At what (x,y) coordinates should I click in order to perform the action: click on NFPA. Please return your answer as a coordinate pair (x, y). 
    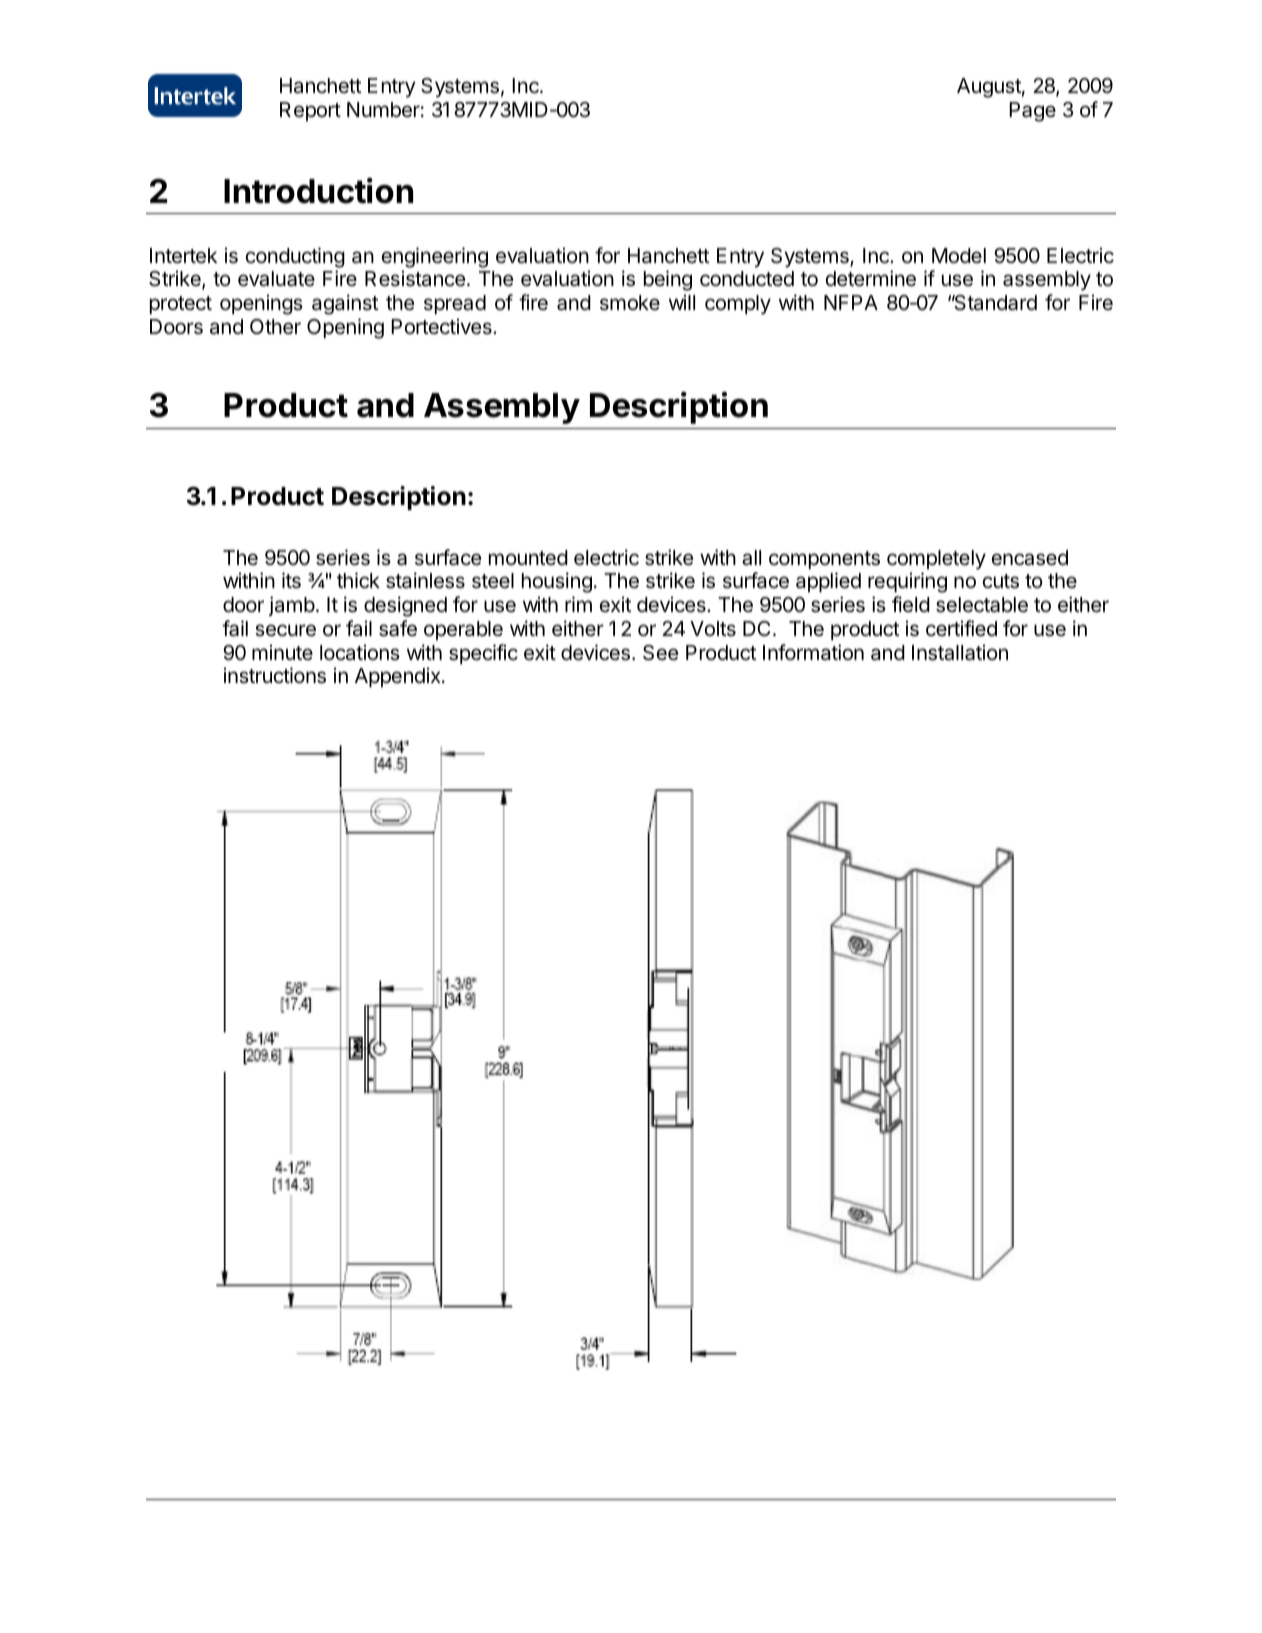
    Looking at the image, I should click on (851, 302).
